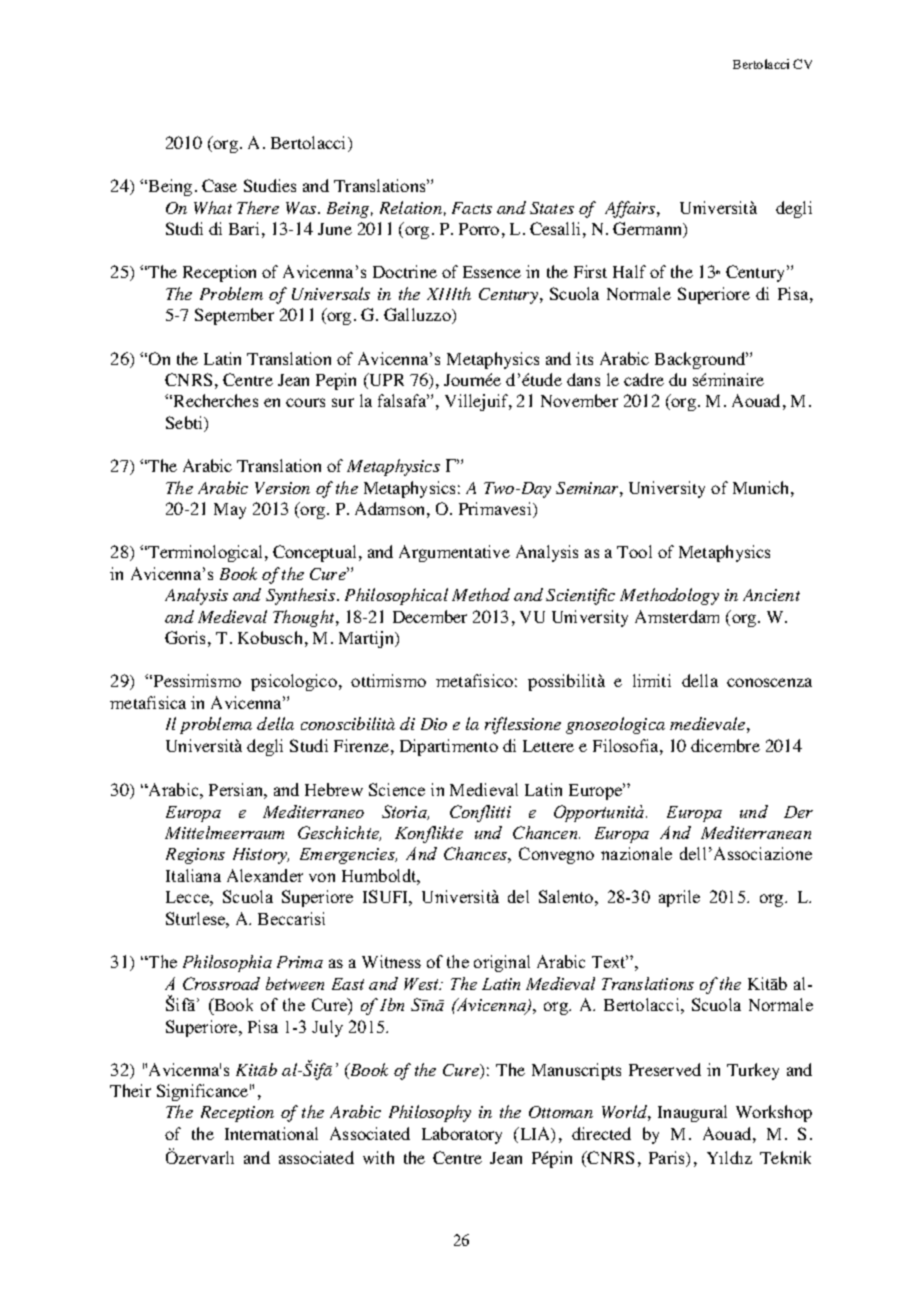  What do you see at coordinates (756, 832) in the screenshot?
I see `Mediterranean` at bounding box center [756, 832].
